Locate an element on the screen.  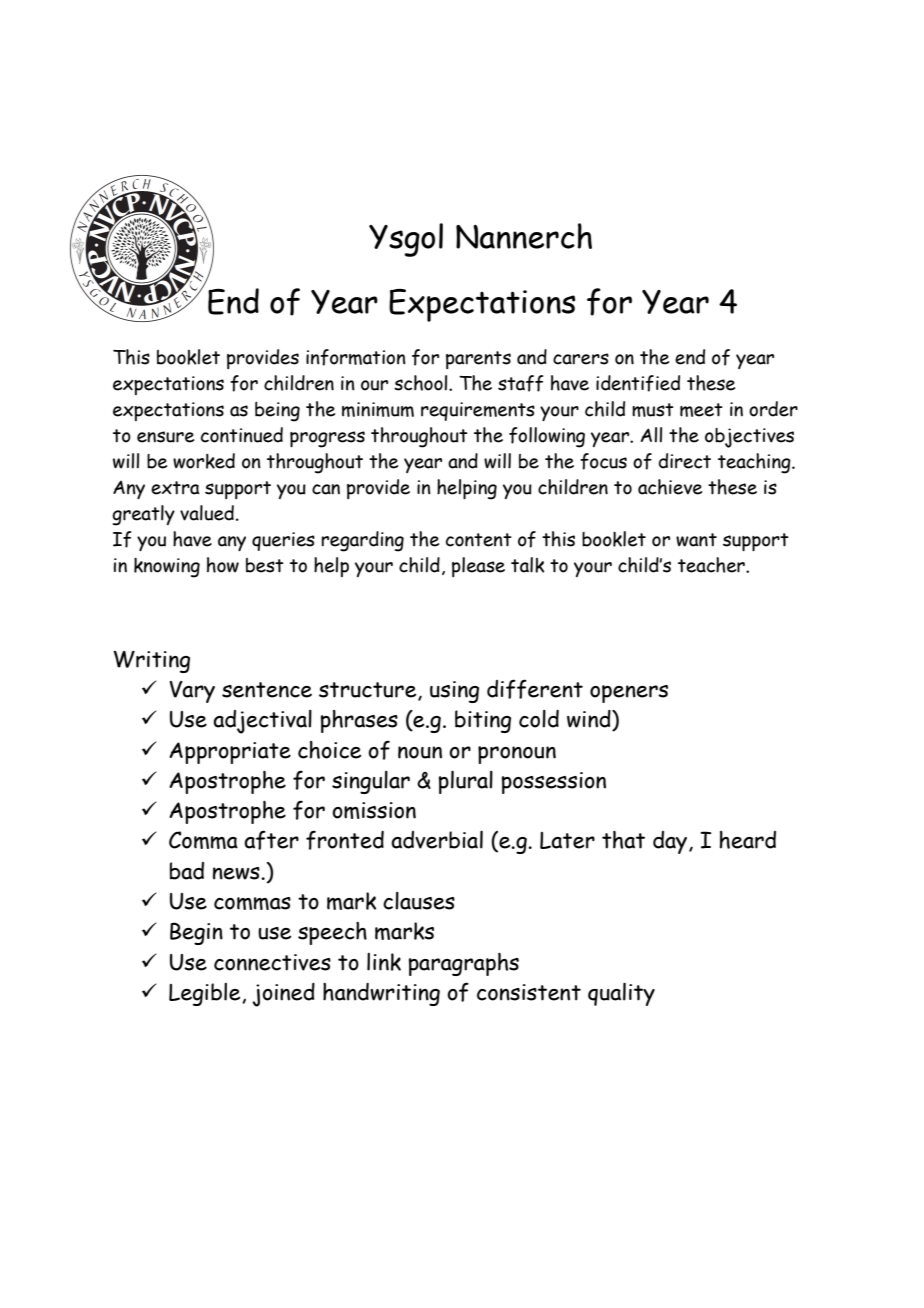
day is located at coordinates (671, 842).
